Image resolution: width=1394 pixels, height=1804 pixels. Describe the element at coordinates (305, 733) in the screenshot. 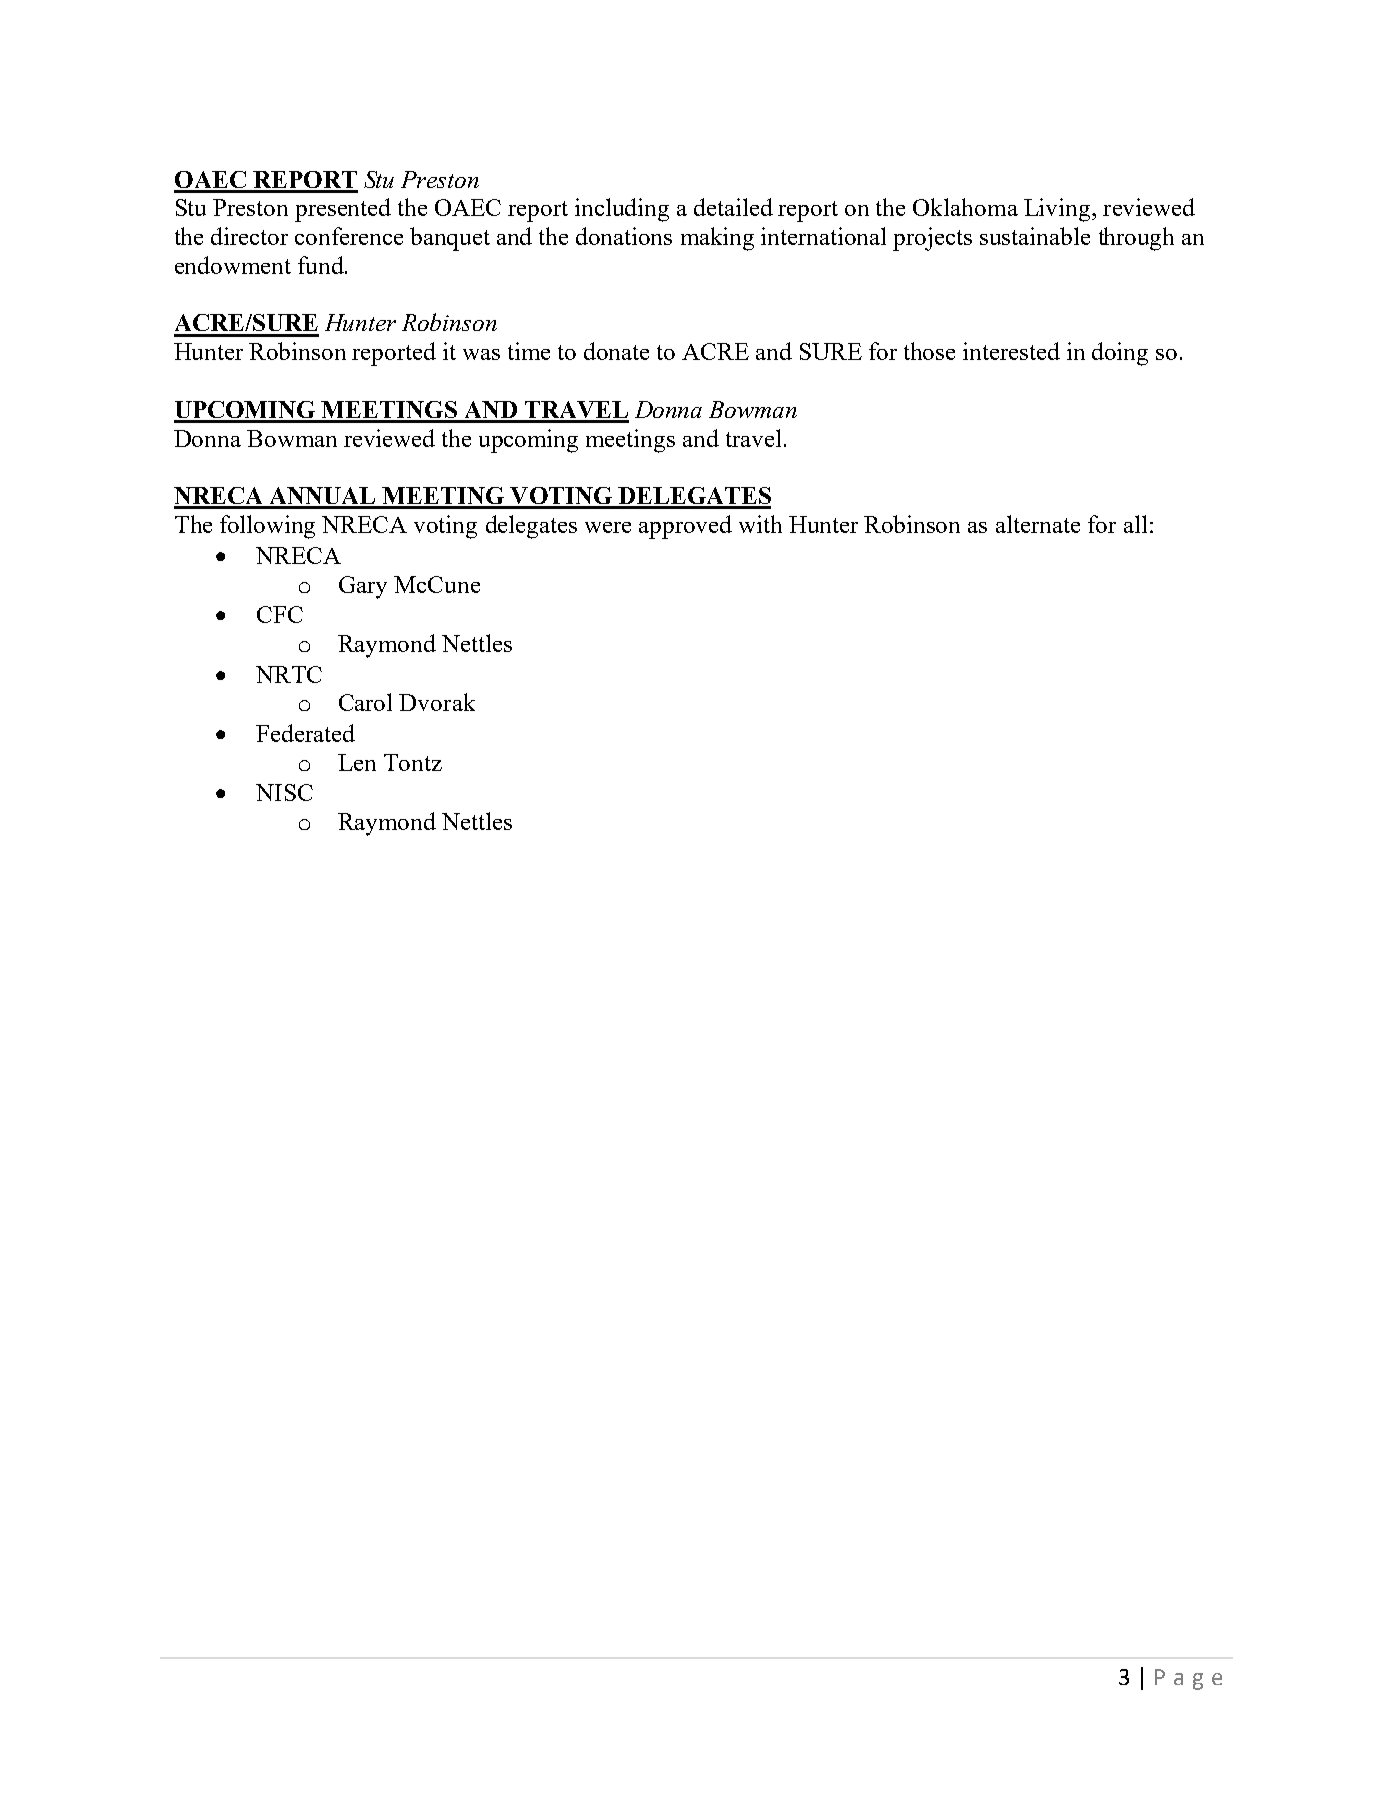

I see `Federated` at that location.
